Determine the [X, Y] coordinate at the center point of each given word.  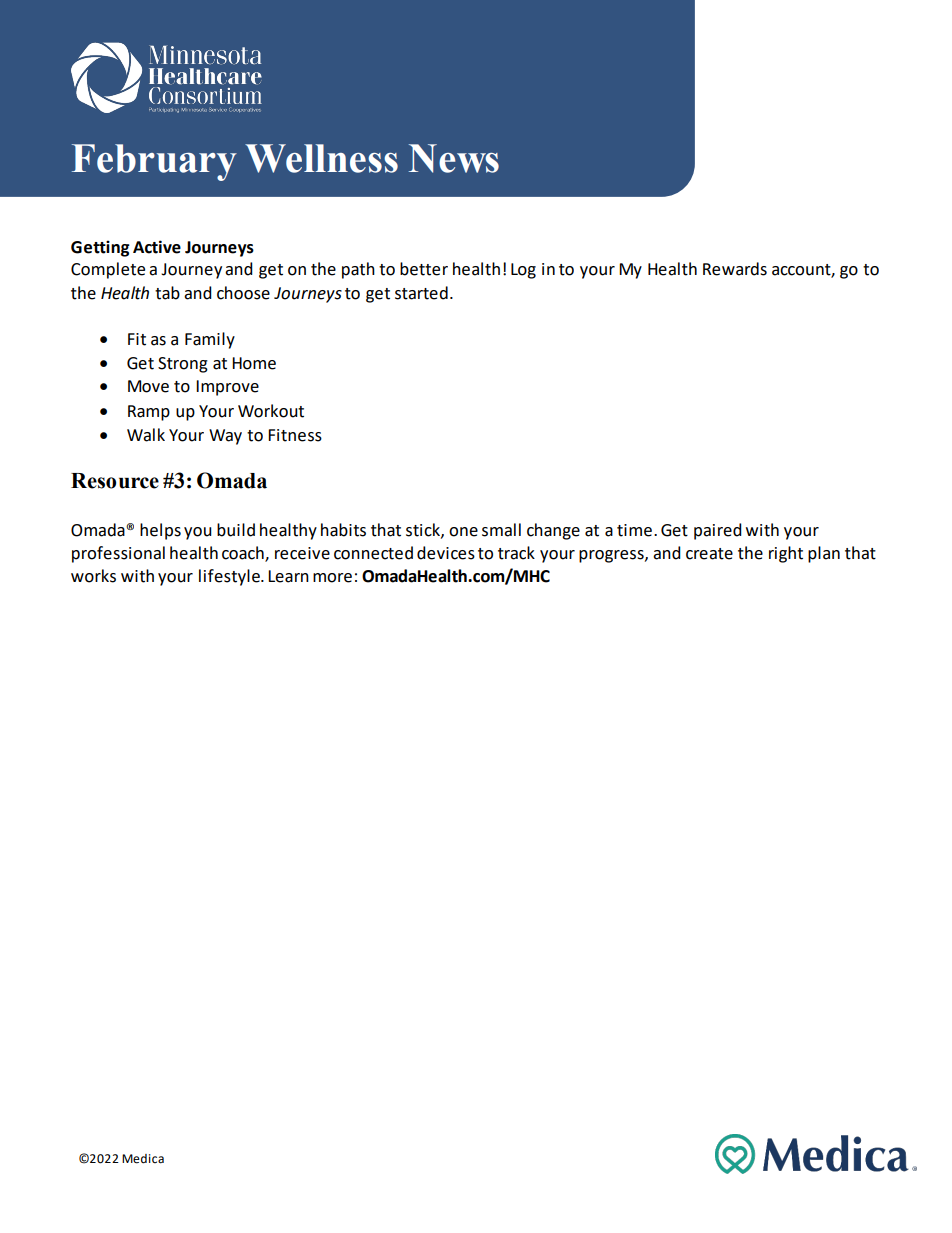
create [709, 554]
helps [160, 531]
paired [718, 531]
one [463, 532]
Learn [288, 576]
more [332, 578]
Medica [143, 1159]
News [454, 158]
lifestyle [230, 577]
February [154, 162]
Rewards [735, 269]
